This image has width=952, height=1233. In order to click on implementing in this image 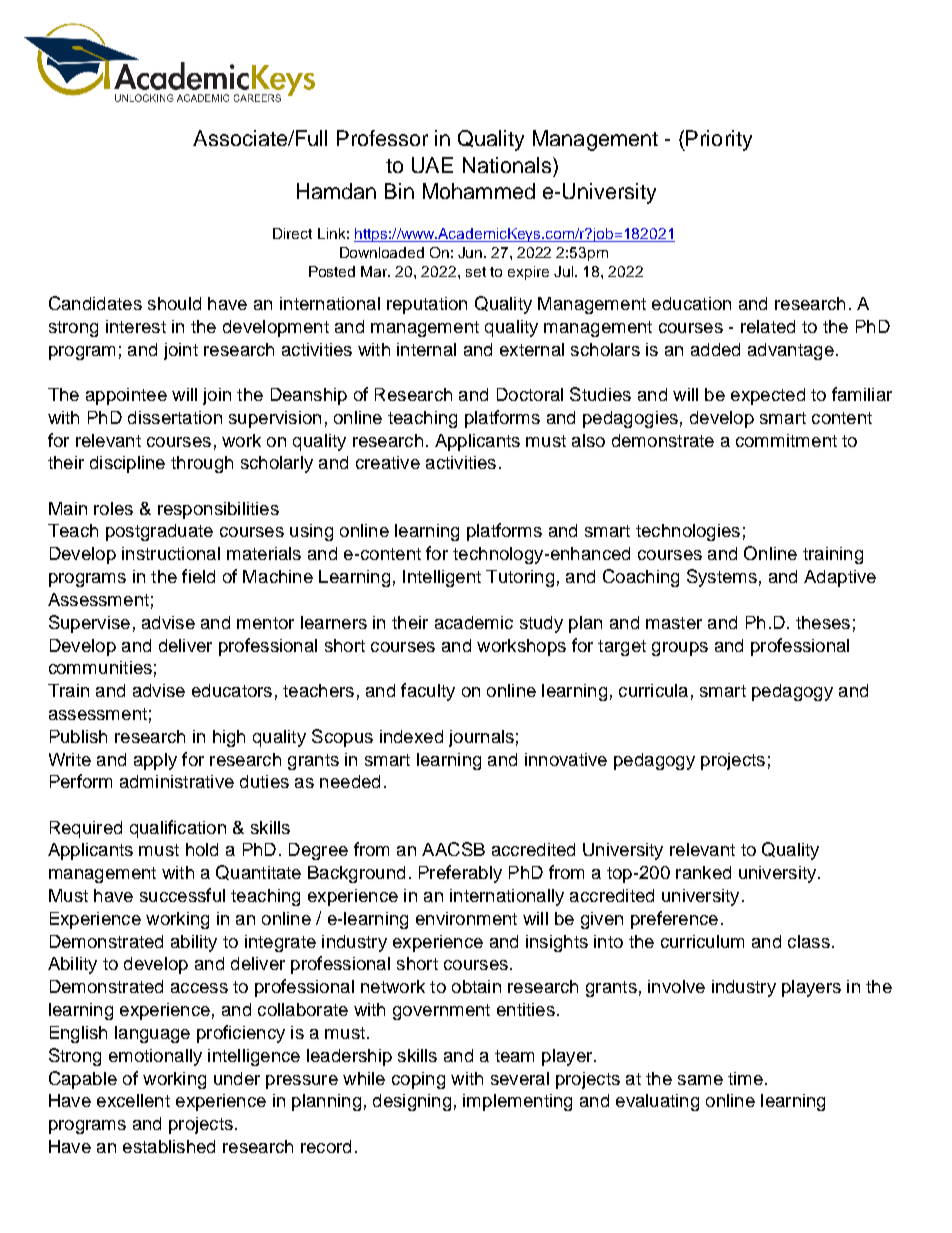, I will do `click(517, 1102)`.
